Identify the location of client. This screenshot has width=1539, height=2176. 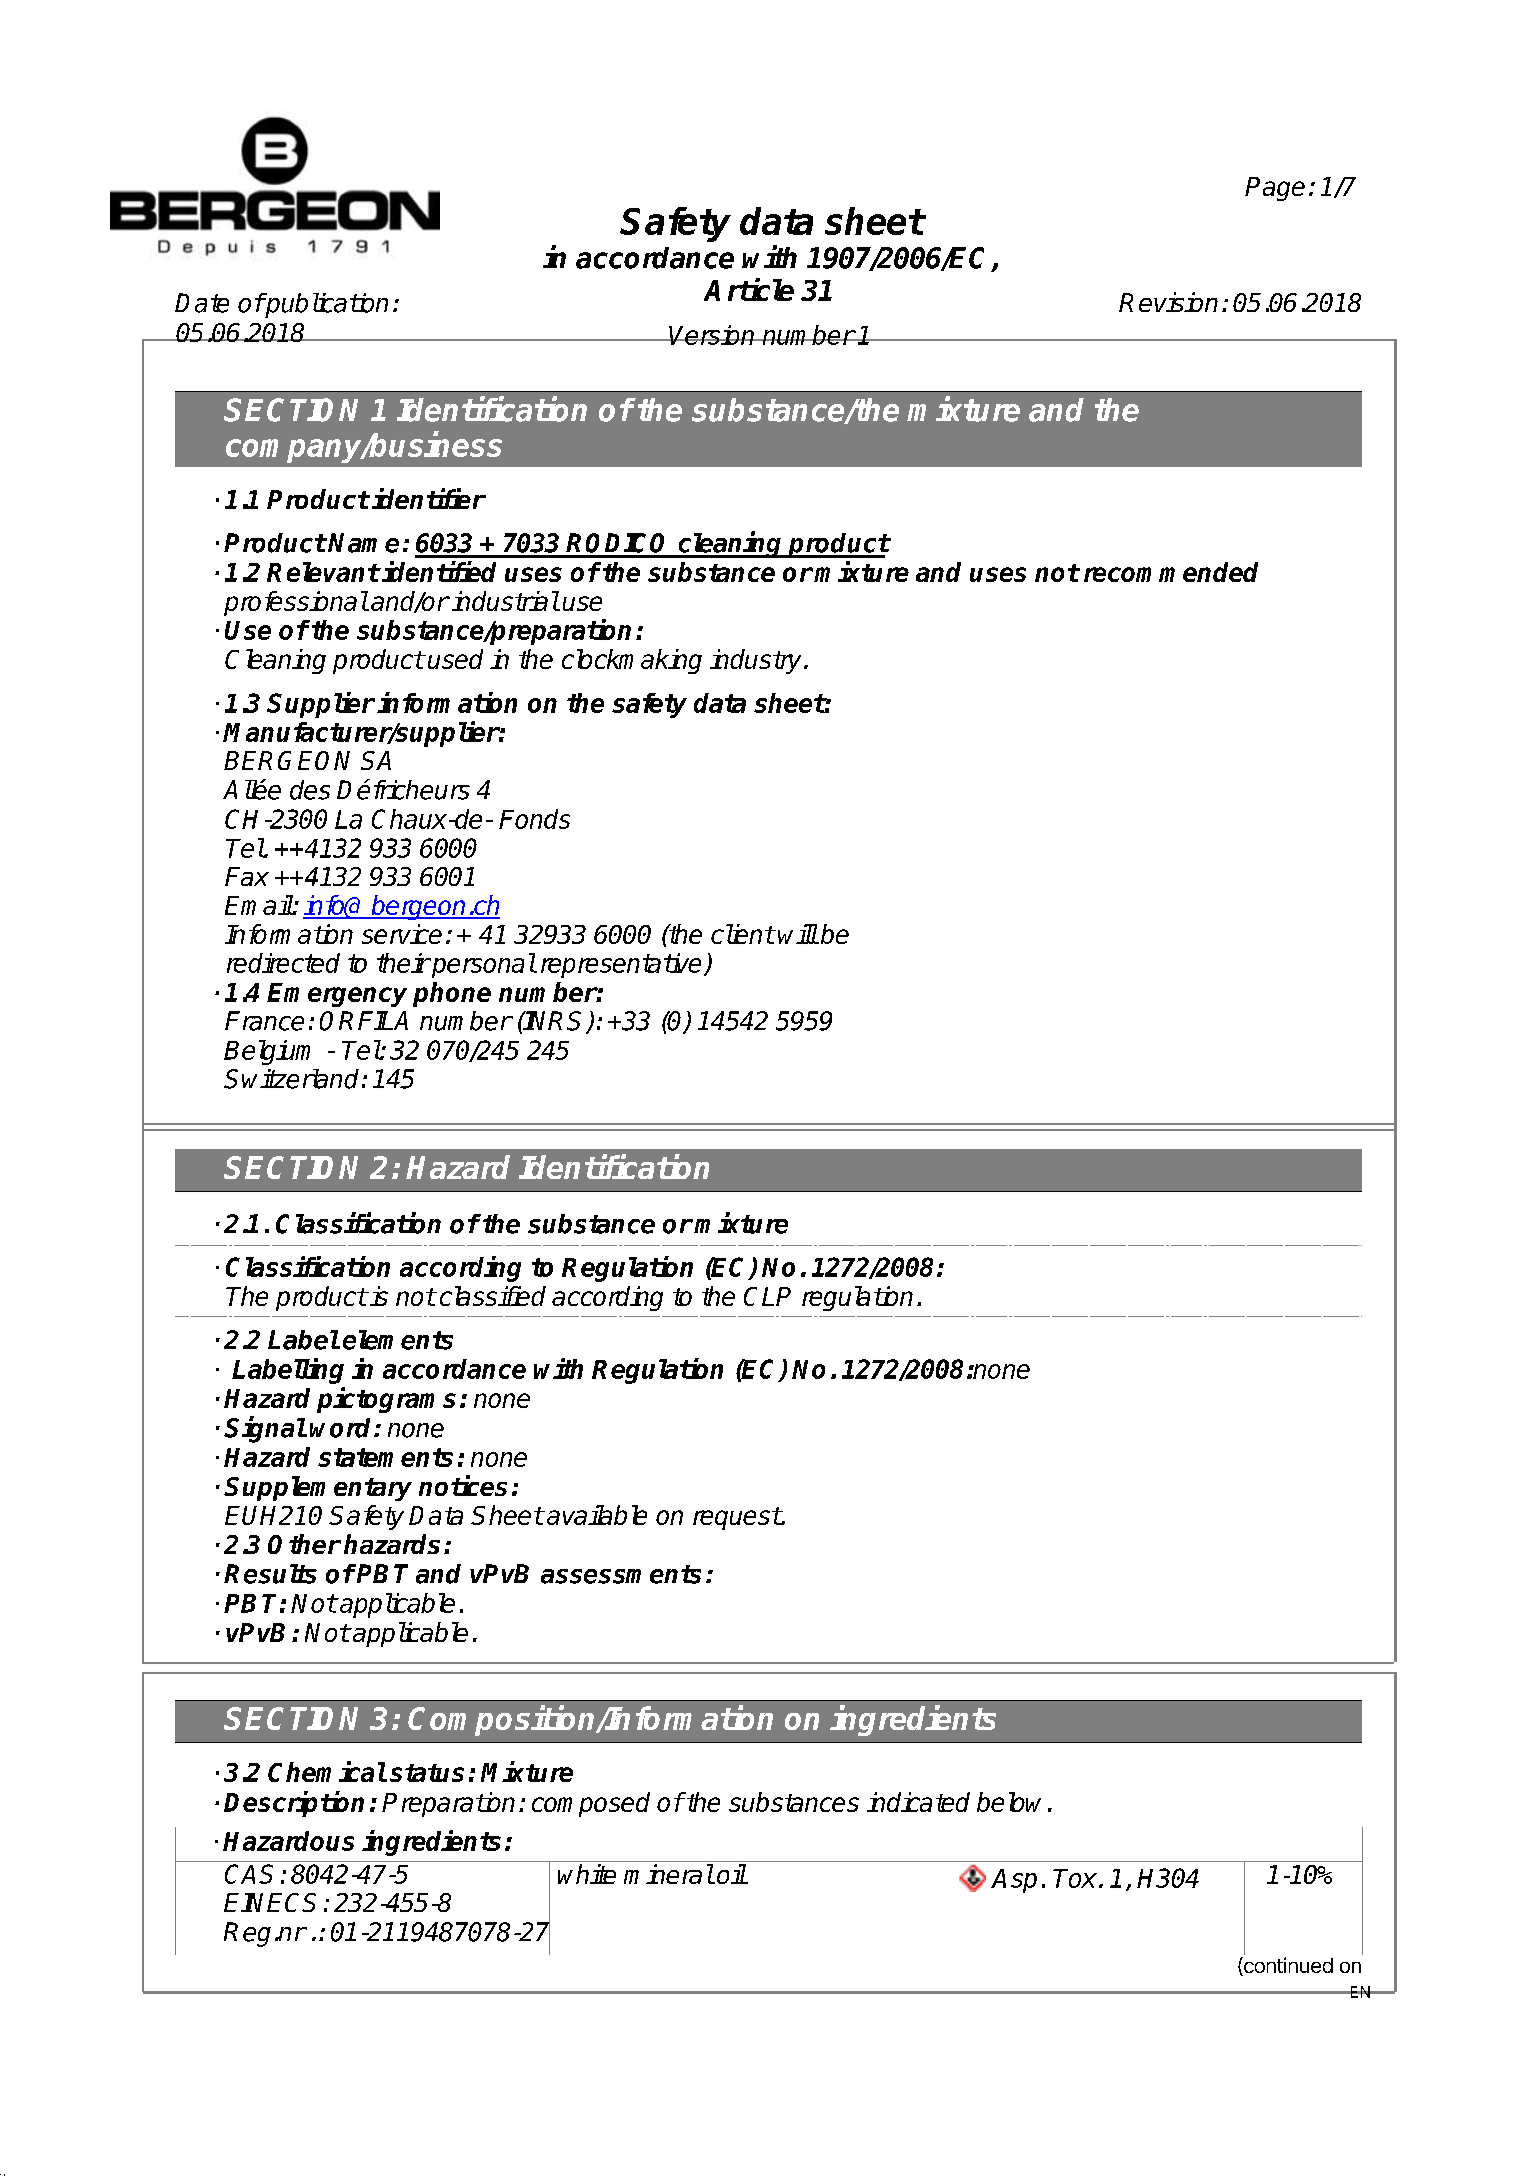
(742, 934).
